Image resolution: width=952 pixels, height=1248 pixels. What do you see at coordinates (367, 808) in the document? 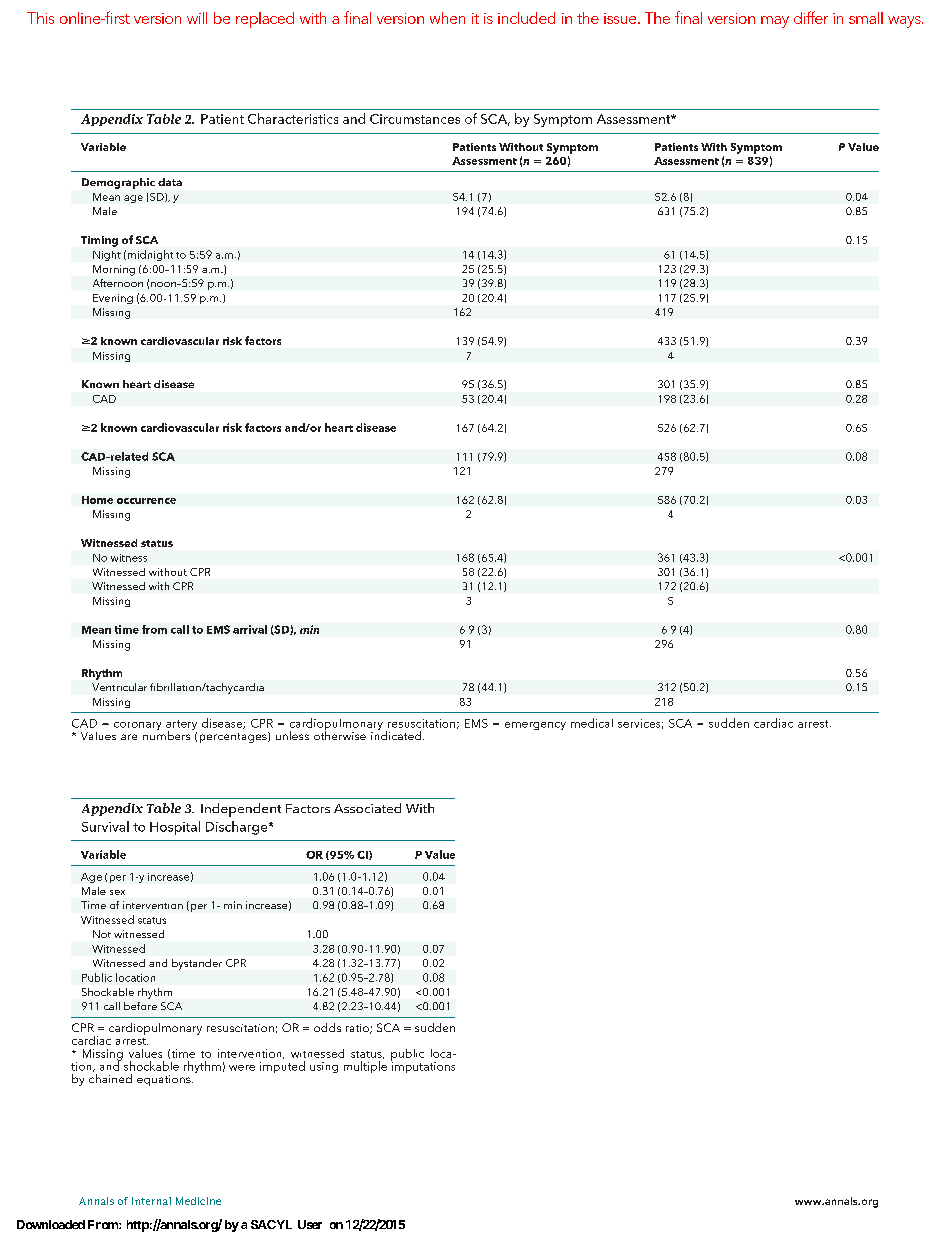
I see `Associated` at bounding box center [367, 808].
